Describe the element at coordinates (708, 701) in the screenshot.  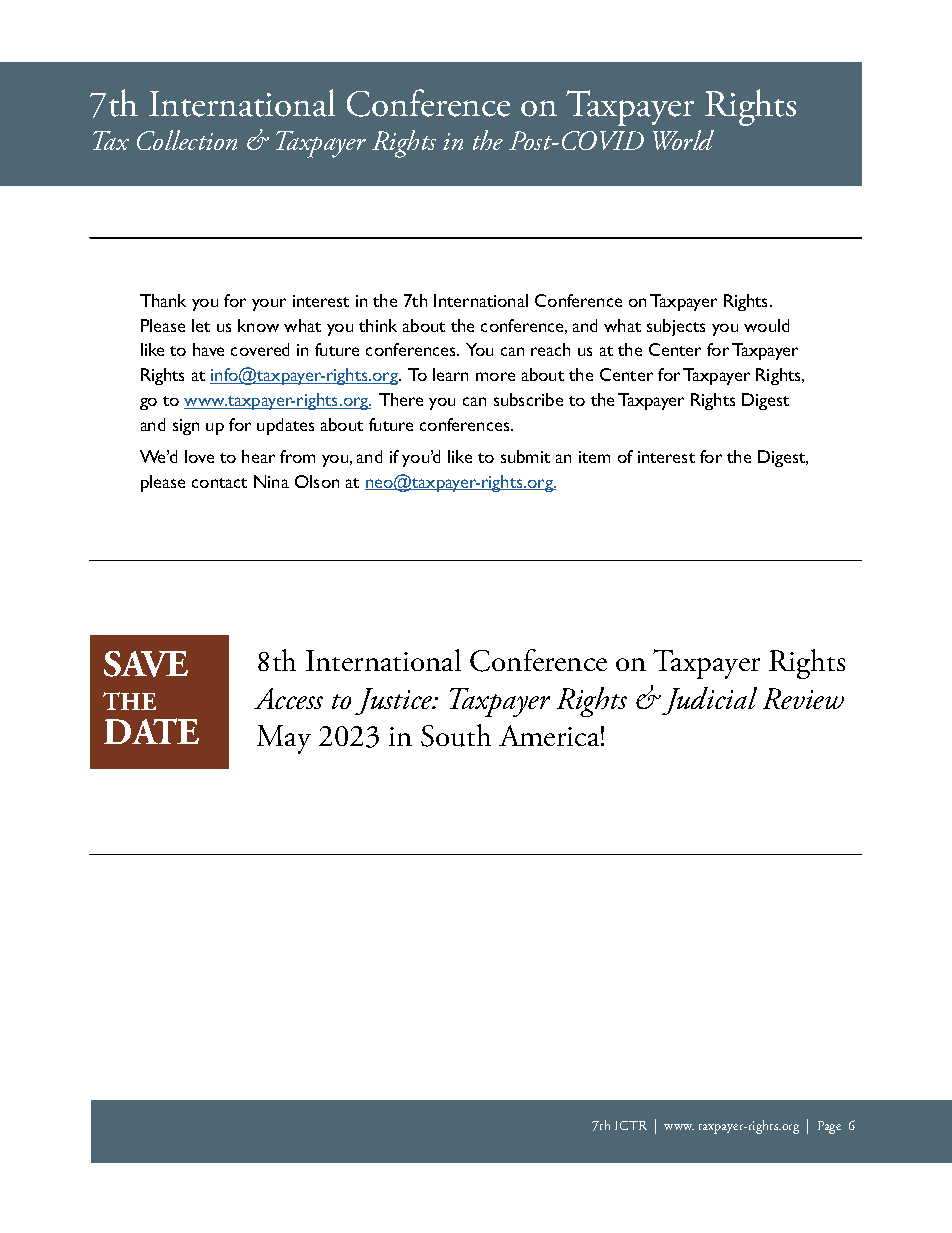
I see `Judicial` at that location.
